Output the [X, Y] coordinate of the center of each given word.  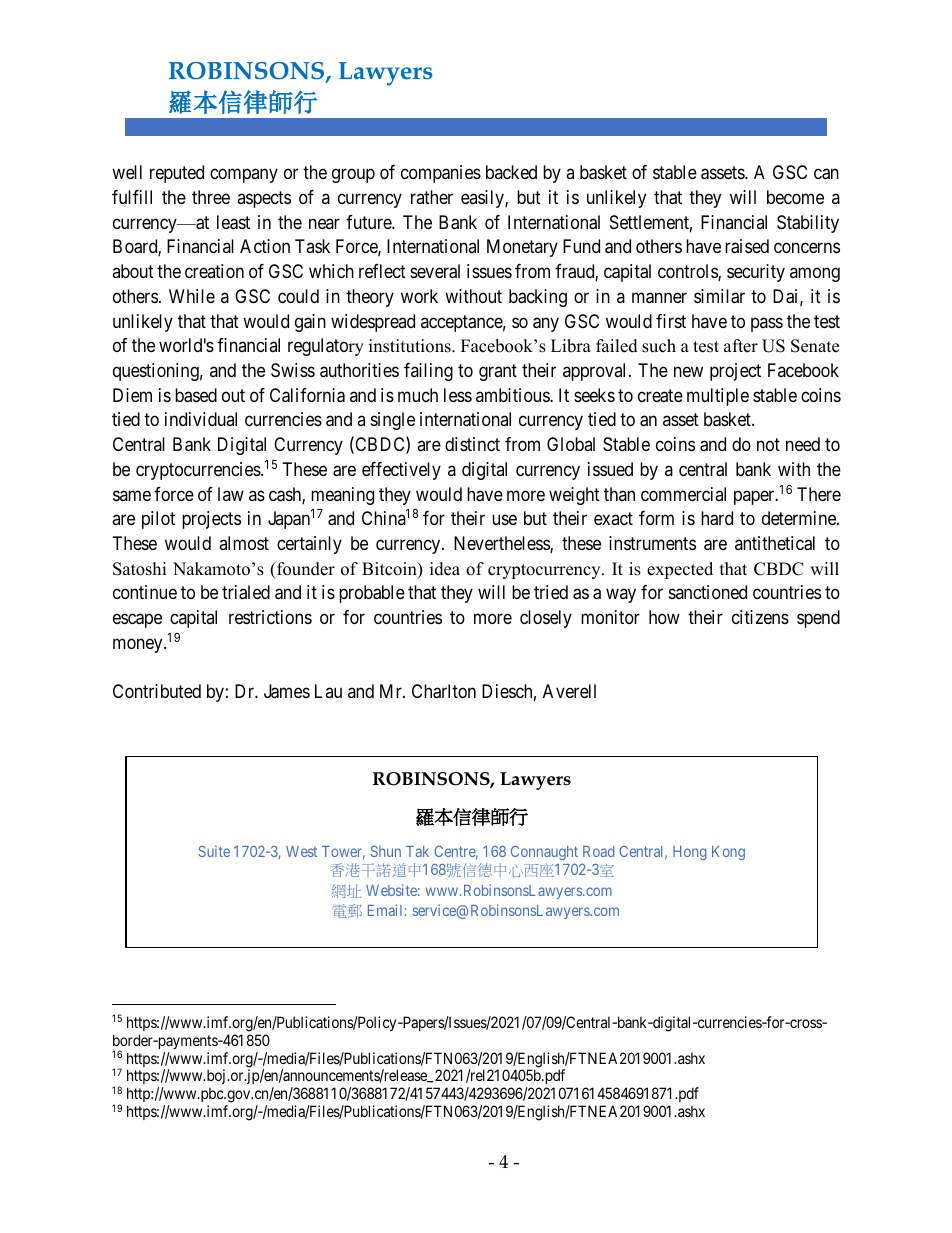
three [211, 197]
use [504, 520]
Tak [417, 851]
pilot [158, 520]
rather [432, 197]
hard [717, 518]
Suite [214, 851]
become [795, 197]
